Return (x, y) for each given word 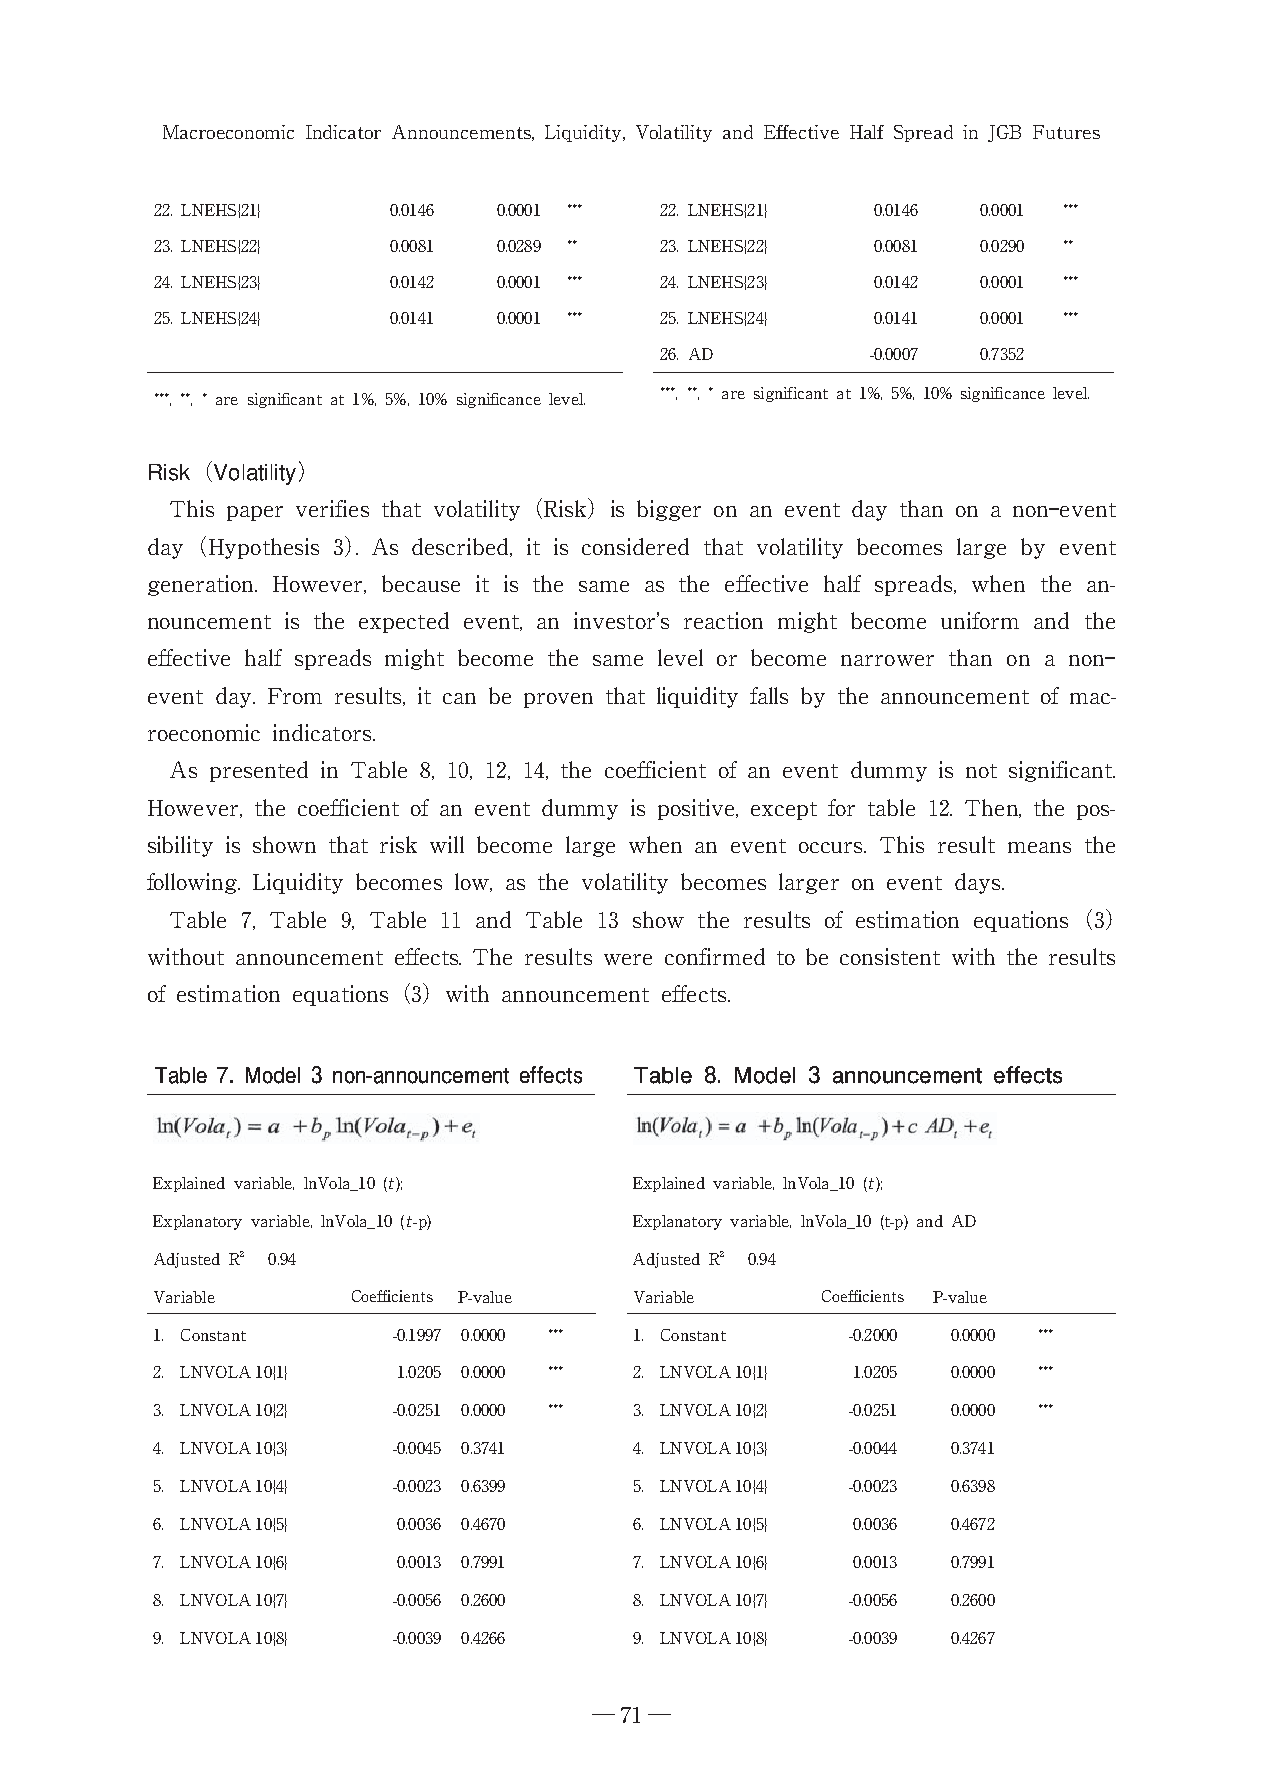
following (193, 883)
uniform (980, 620)
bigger (669, 510)
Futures (1066, 132)
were (628, 959)
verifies (332, 508)
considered (635, 546)
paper (255, 513)
